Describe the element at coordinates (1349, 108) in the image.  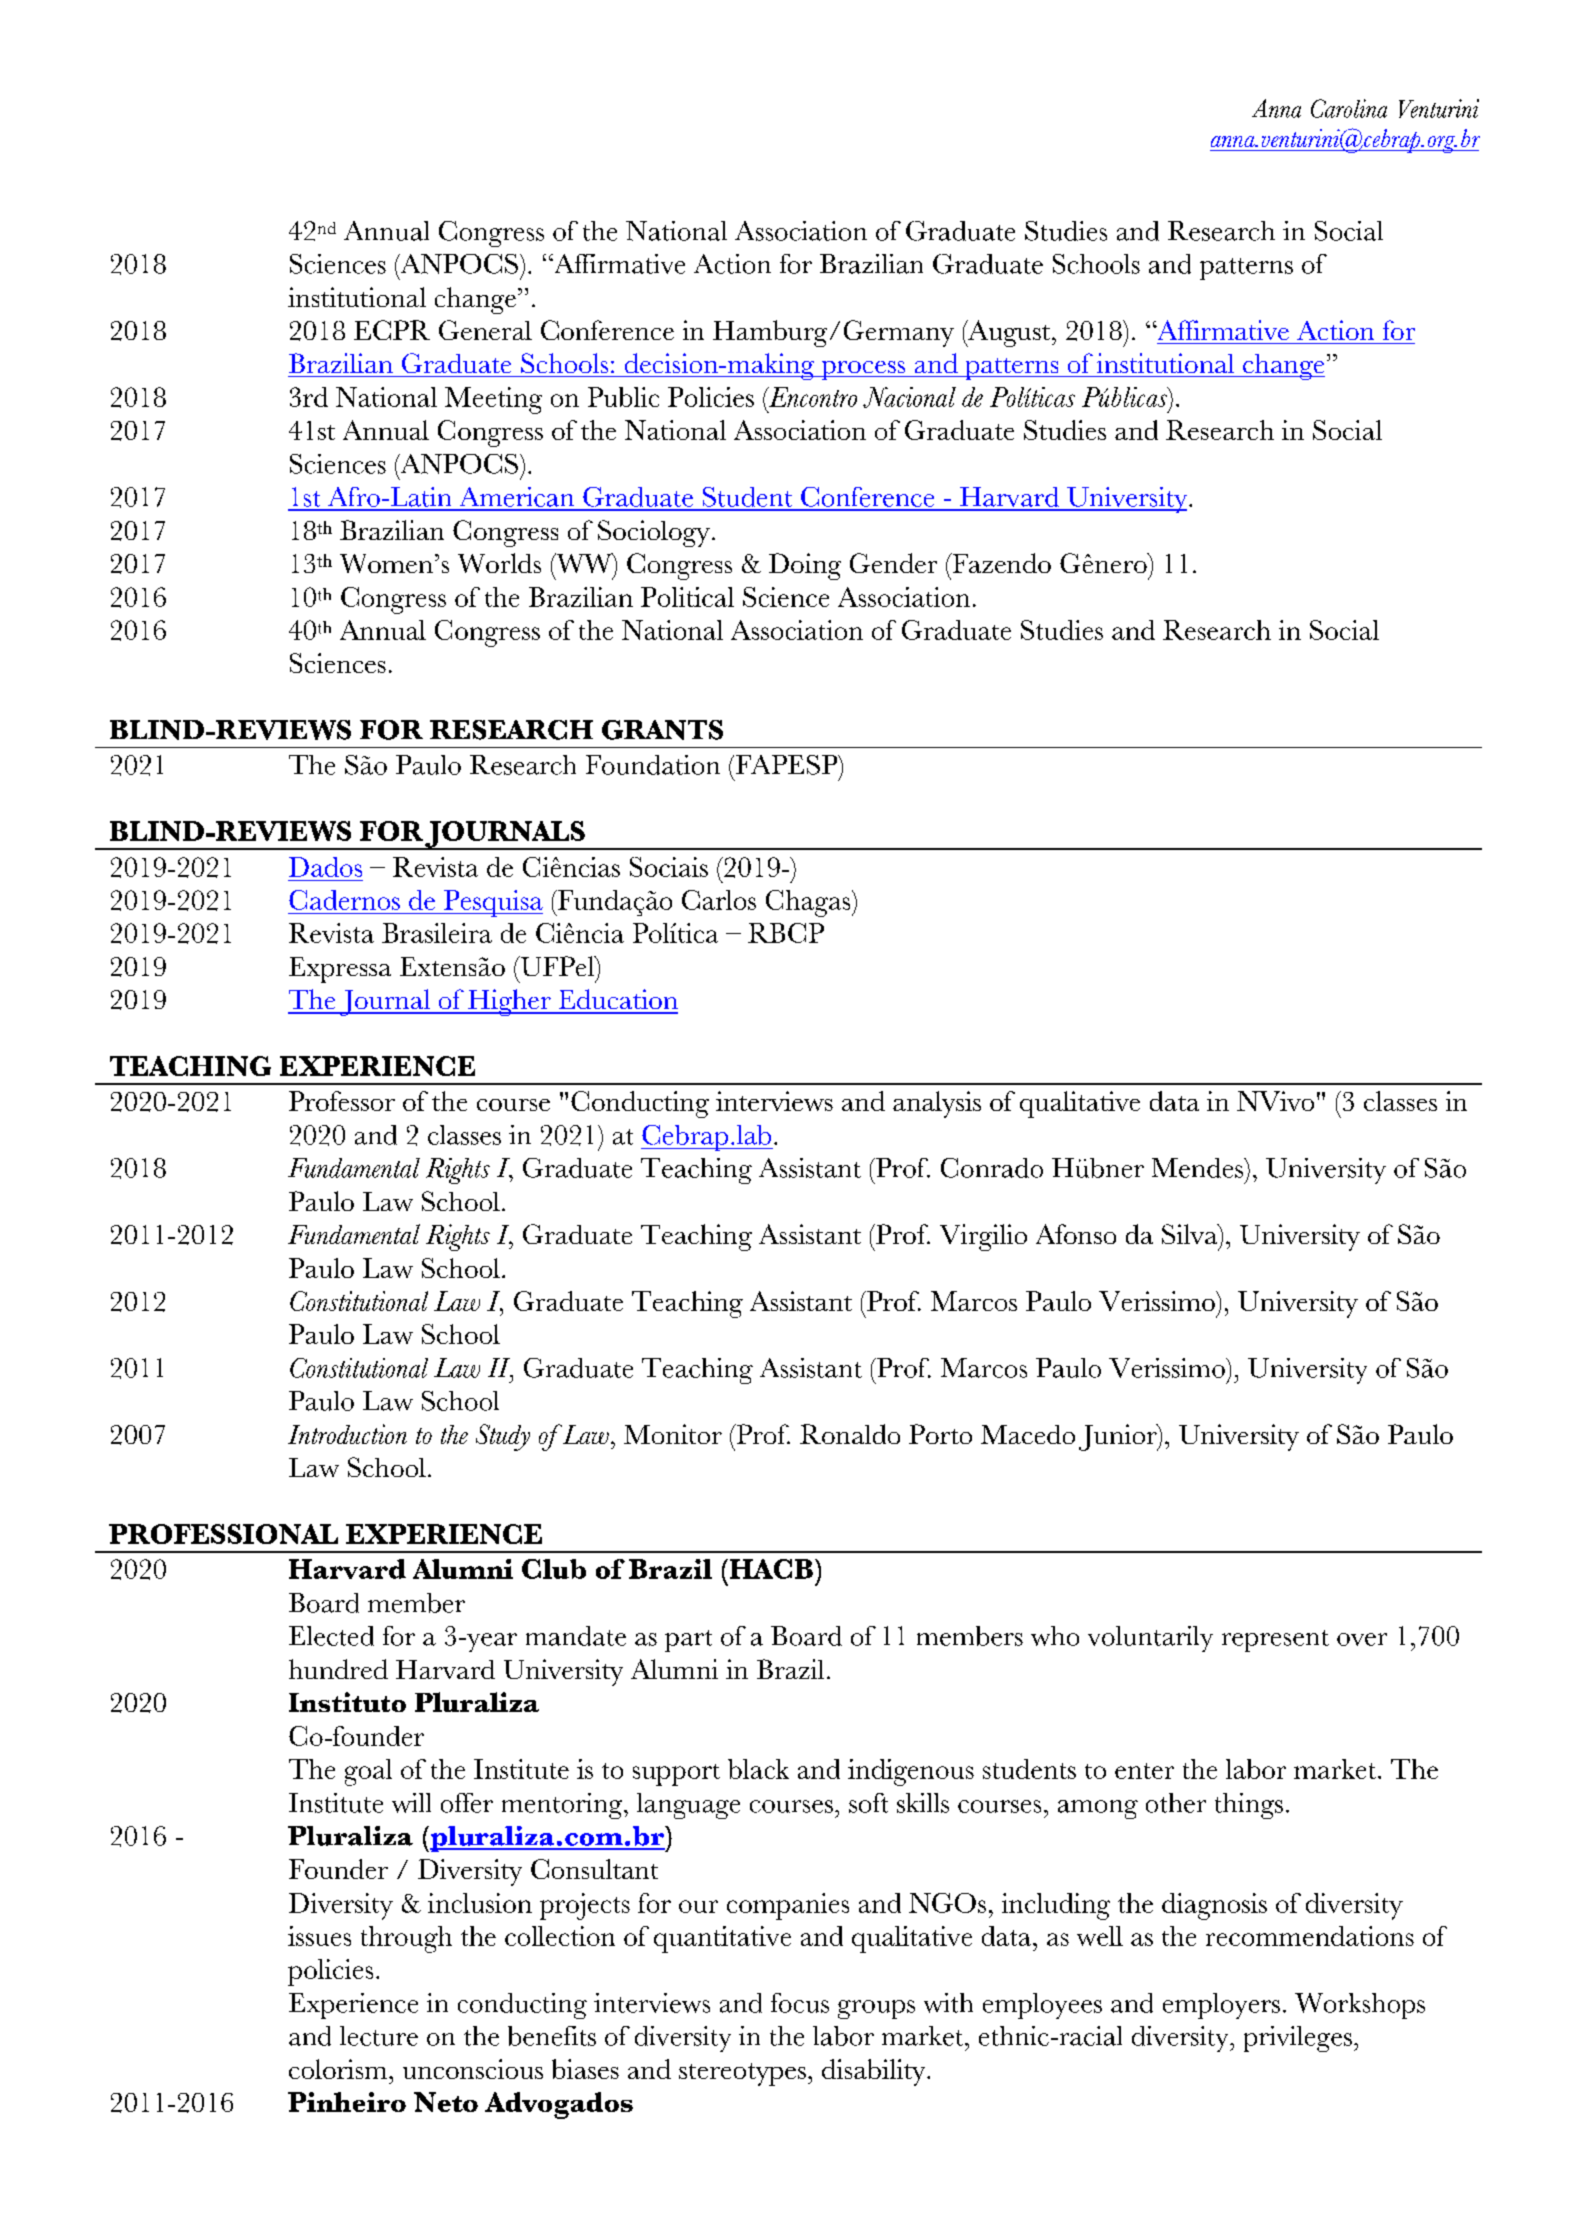
I see `Carolina` at that location.
